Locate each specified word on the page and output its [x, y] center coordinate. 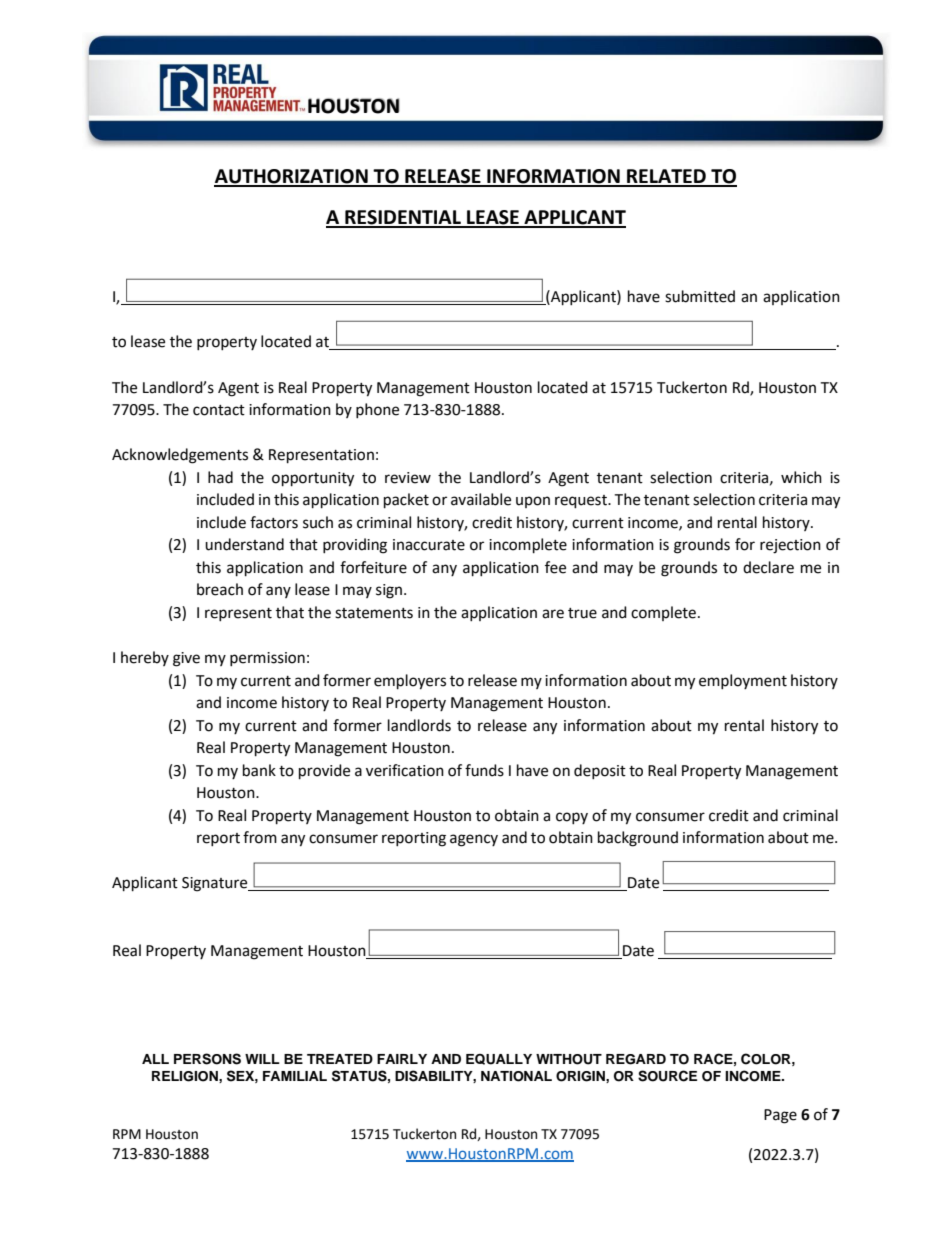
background [638, 839]
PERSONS [207, 1059]
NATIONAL [516, 1076]
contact [219, 410]
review [408, 478]
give [186, 659]
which [801, 477]
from [260, 837]
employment [743, 681]
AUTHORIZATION [292, 177]
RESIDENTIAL [403, 218]
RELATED [666, 177]
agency [474, 840]
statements [374, 613]
